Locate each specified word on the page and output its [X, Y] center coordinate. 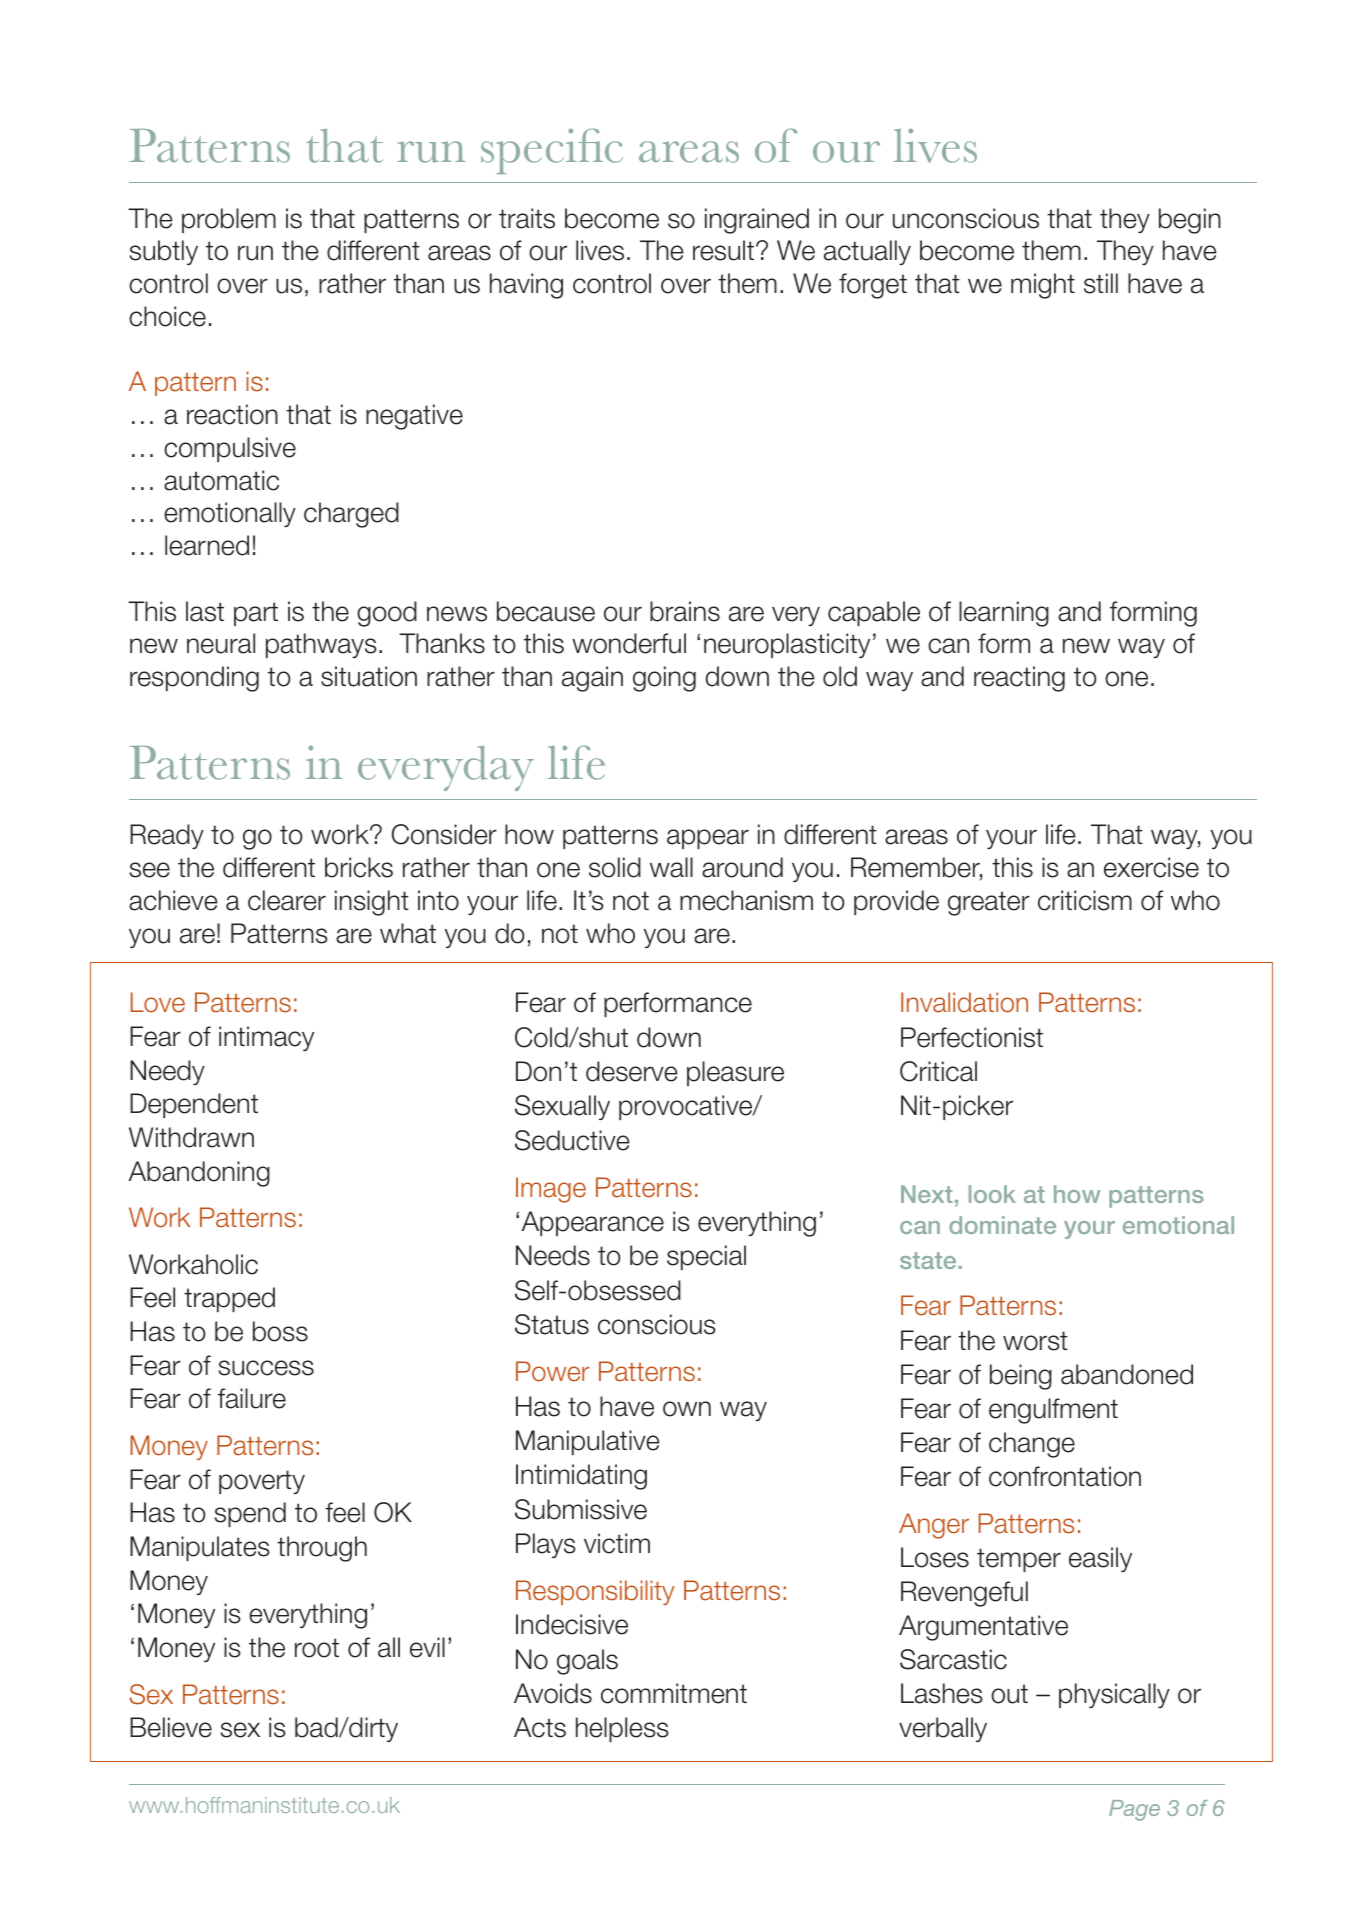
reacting [1019, 679]
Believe [171, 1727]
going [664, 679]
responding [194, 679]
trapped [229, 1299]
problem [229, 220]
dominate [1002, 1225]
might [1043, 286]
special [706, 1257]
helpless [622, 1729]
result [723, 250]
